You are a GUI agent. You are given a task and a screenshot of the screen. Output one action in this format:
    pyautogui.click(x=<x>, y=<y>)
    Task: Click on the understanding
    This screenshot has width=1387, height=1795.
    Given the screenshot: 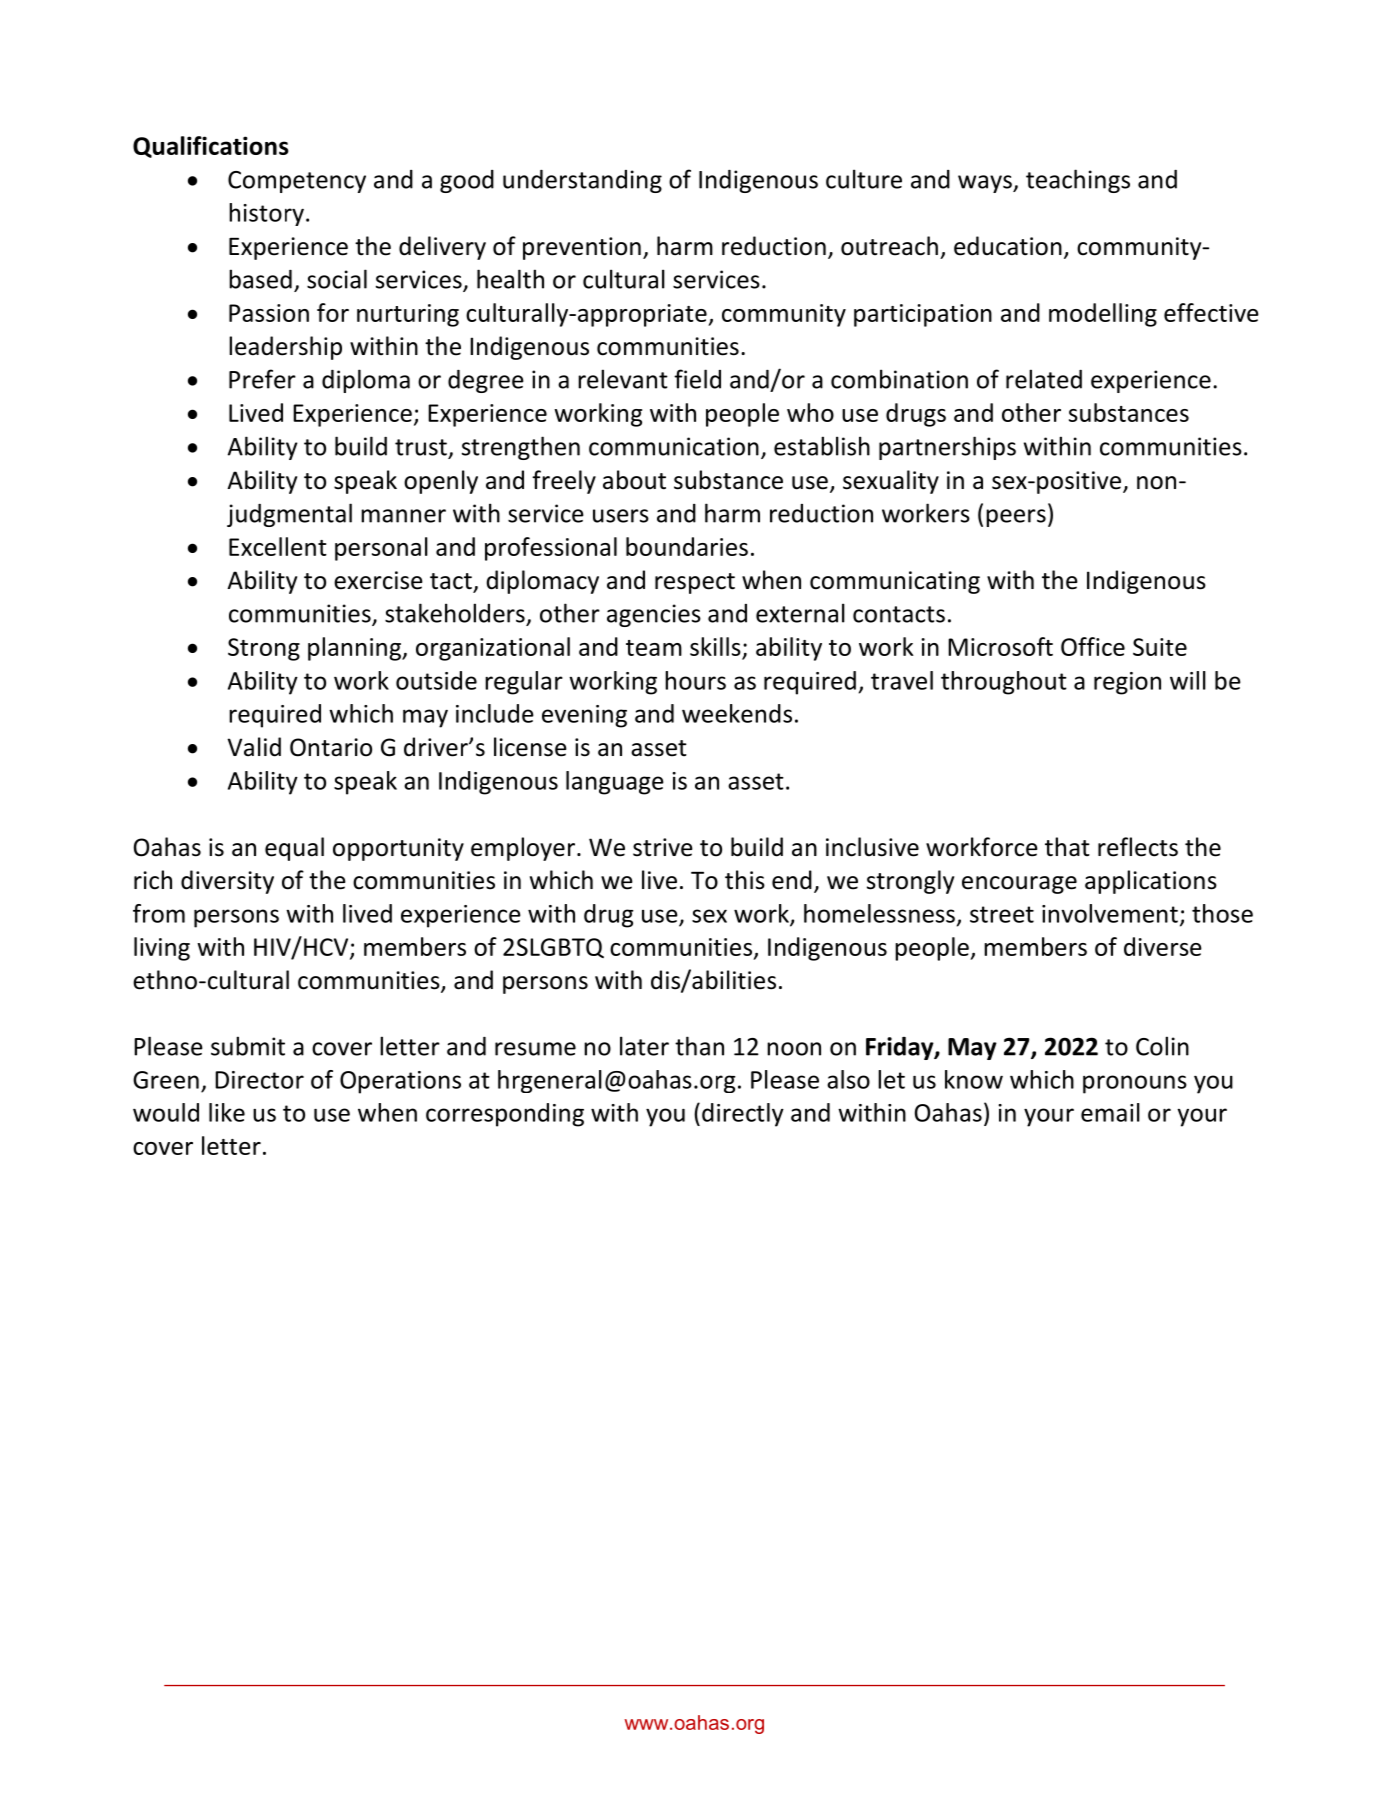 What is the action you would take?
    pyautogui.click(x=582, y=181)
